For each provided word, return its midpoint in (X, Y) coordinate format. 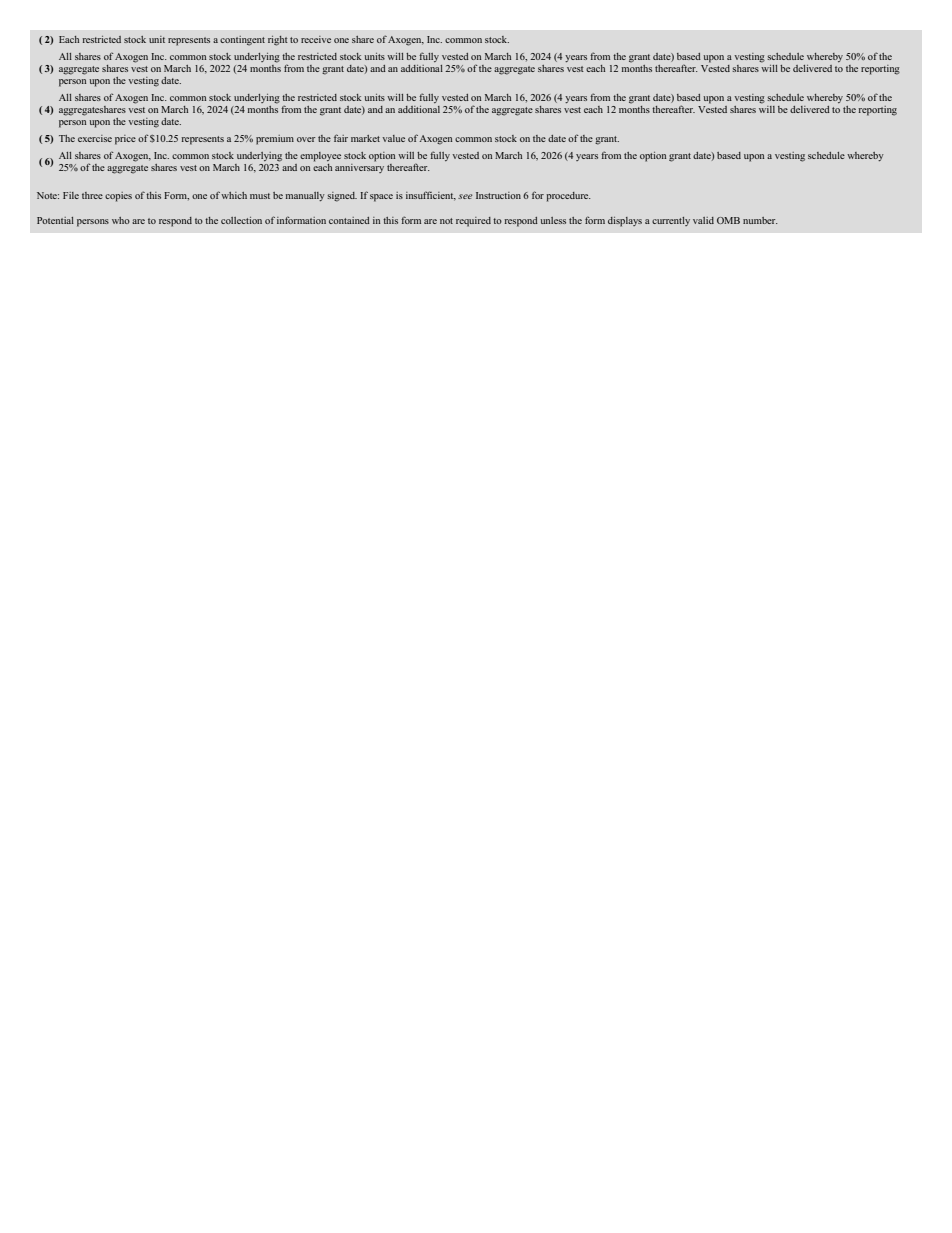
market (365, 138)
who (121, 220)
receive (316, 39)
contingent (242, 41)
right (278, 41)
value (393, 138)
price (125, 140)
